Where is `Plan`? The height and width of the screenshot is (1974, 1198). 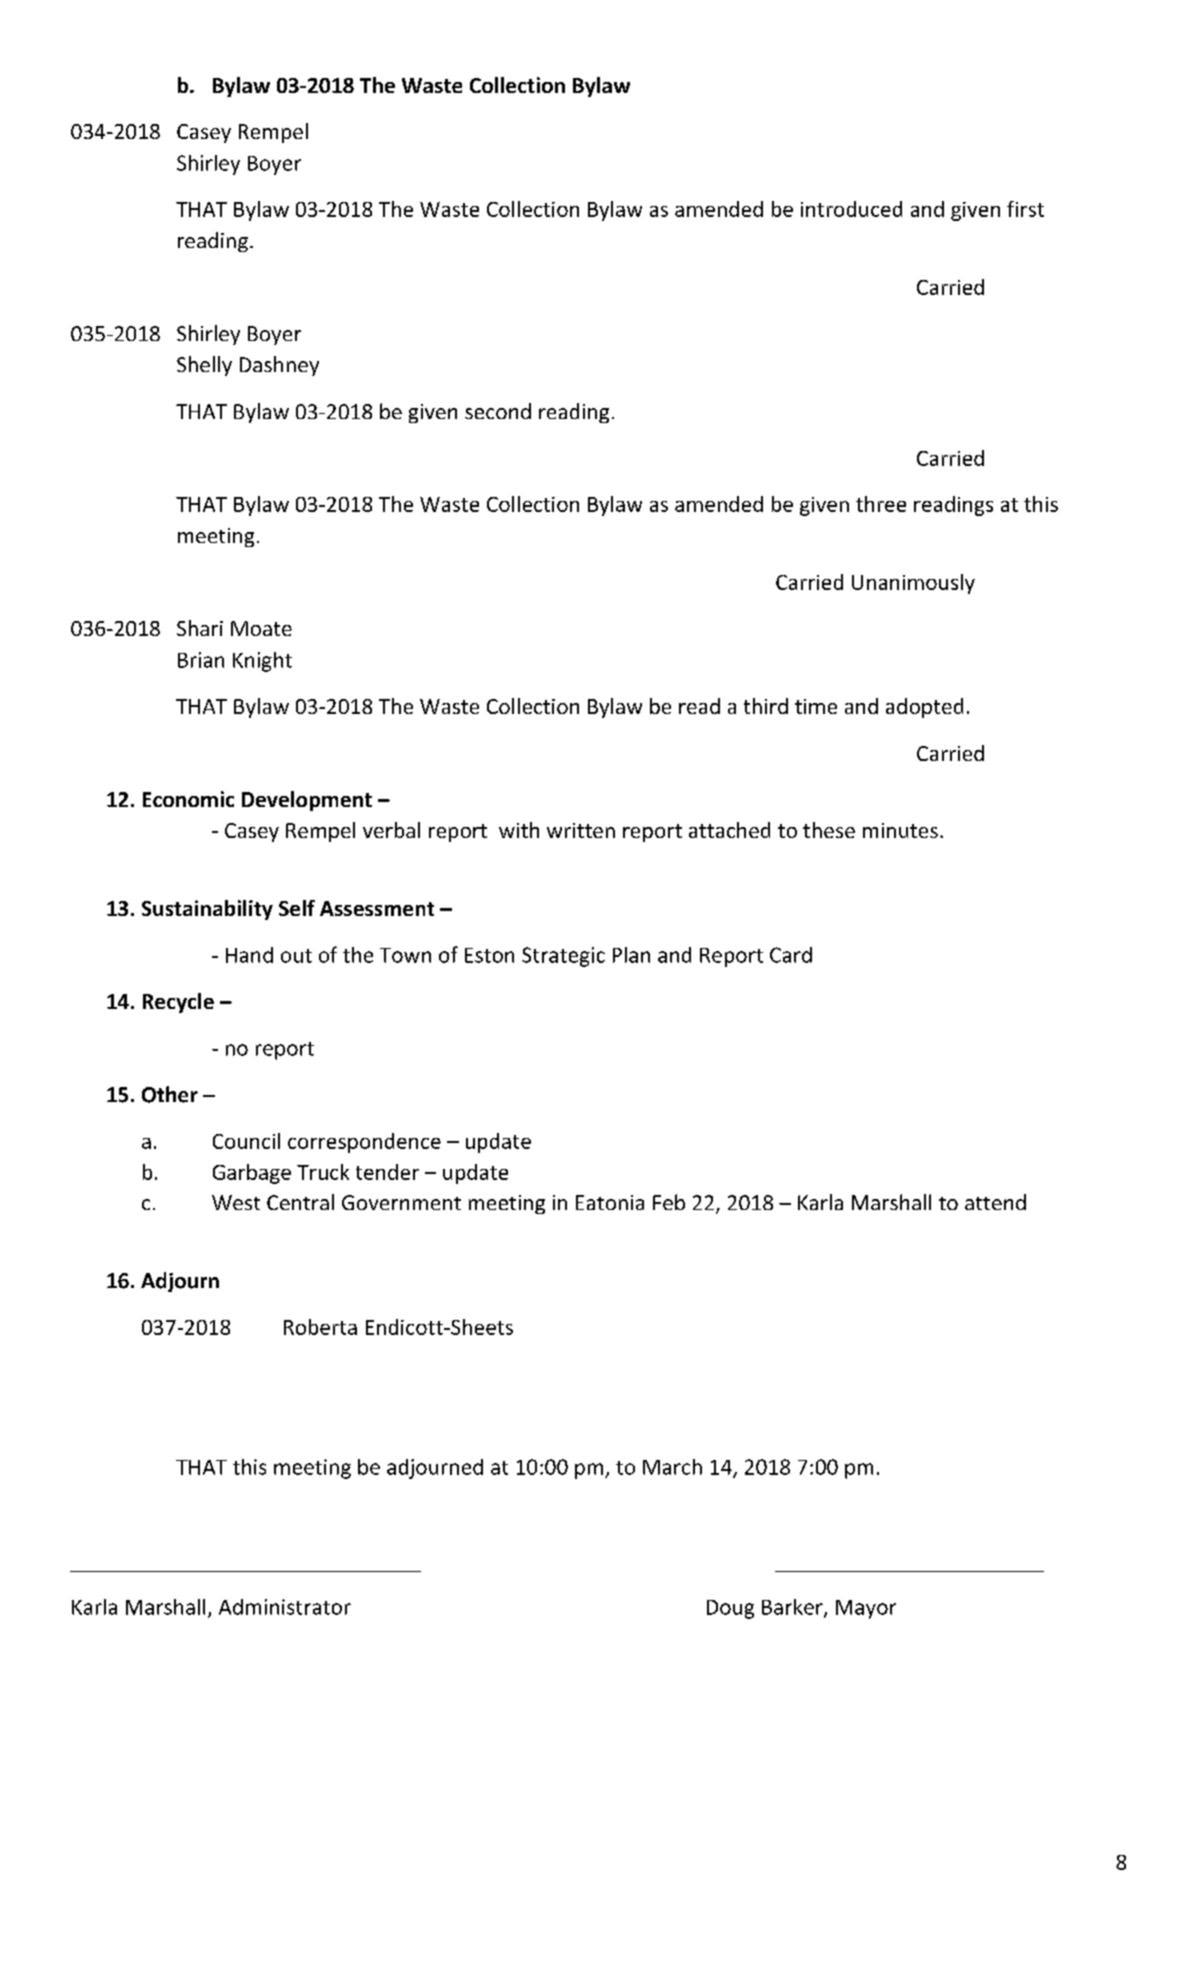 Plan is located at coordinates (631, 955).
